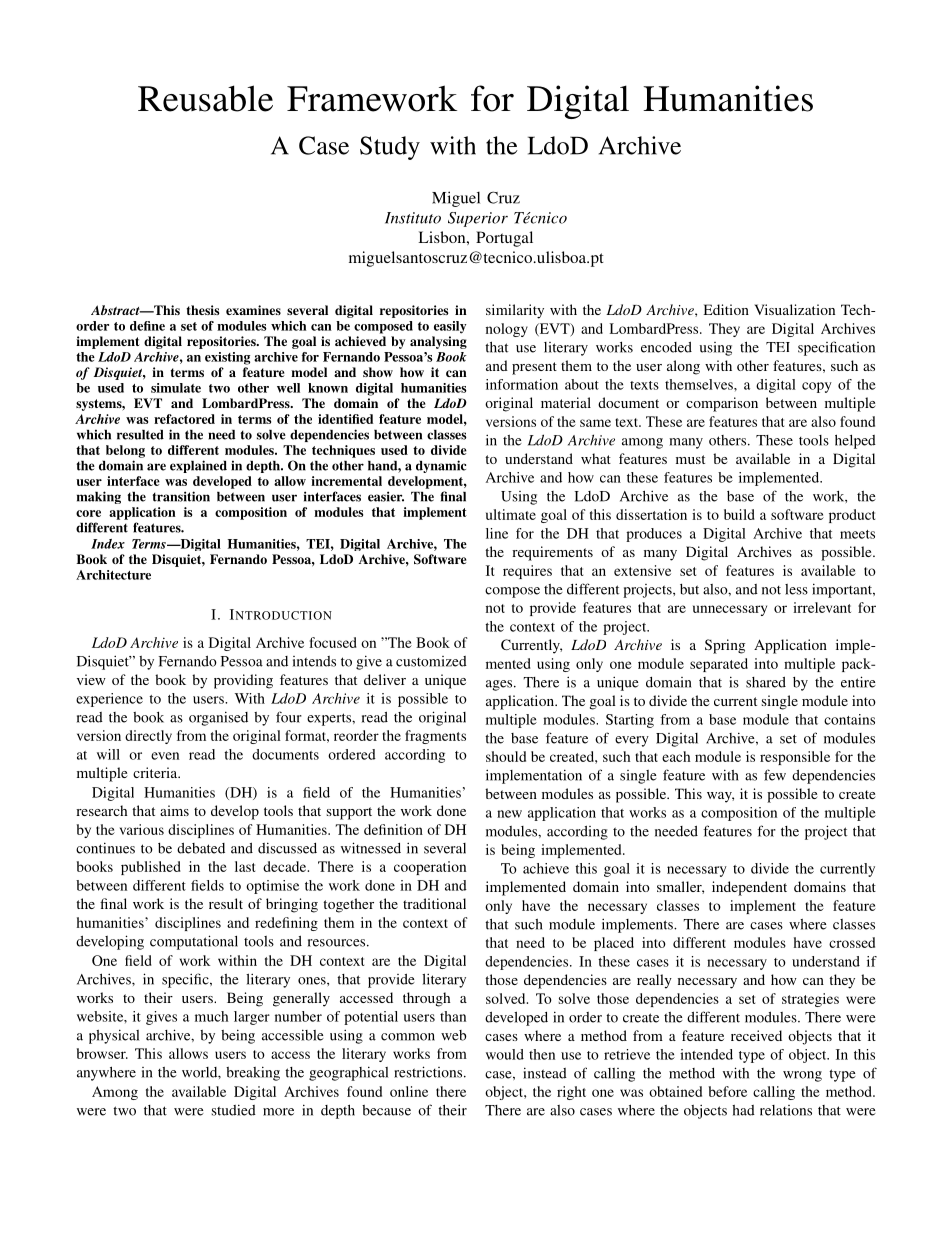  I want to click on restrictions, so click(429, 1072).
